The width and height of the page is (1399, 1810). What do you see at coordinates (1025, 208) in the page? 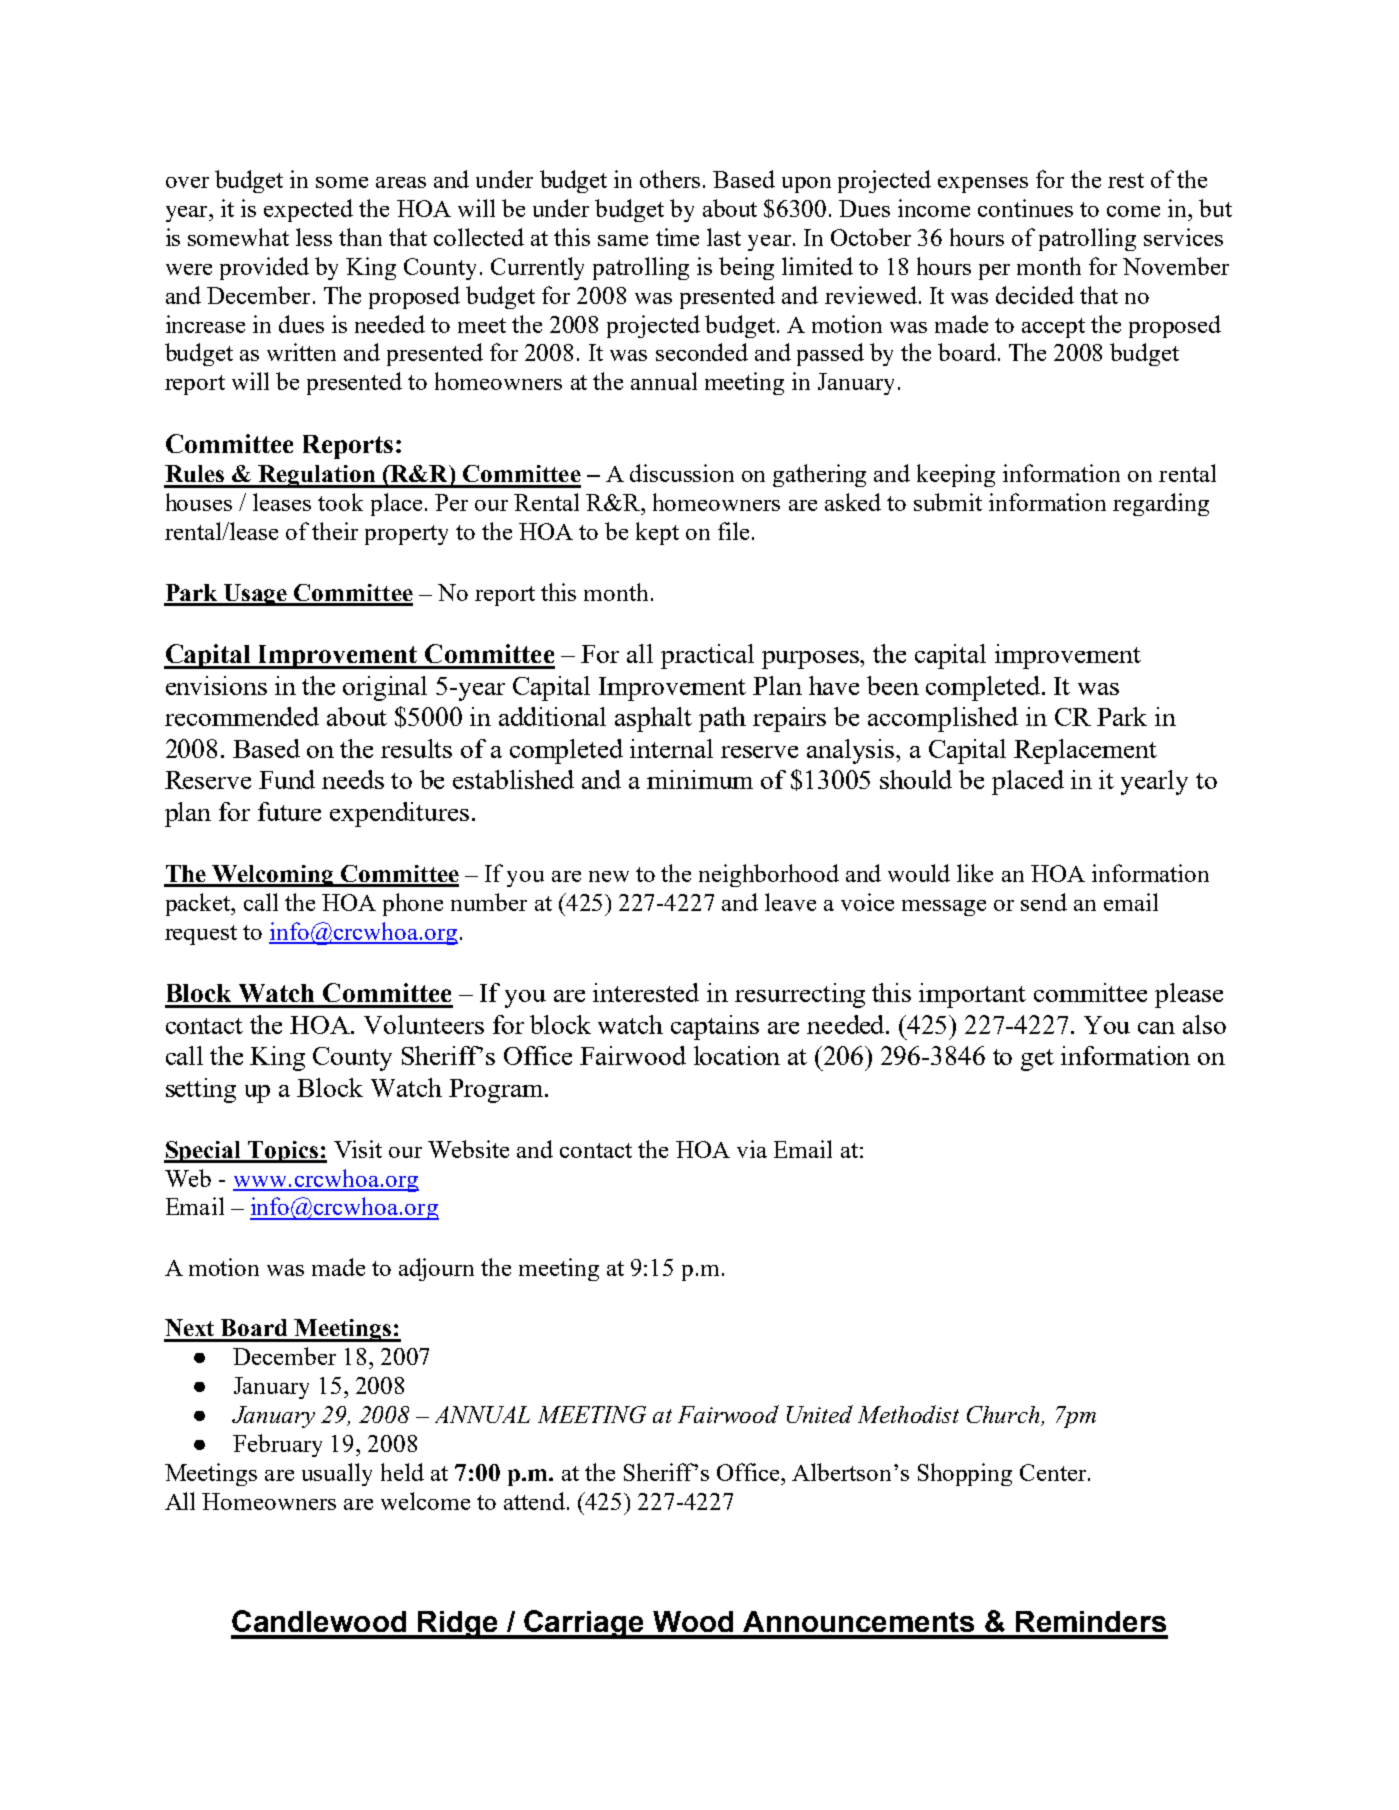
I see `continues` at bounding box center [1025, 208].
